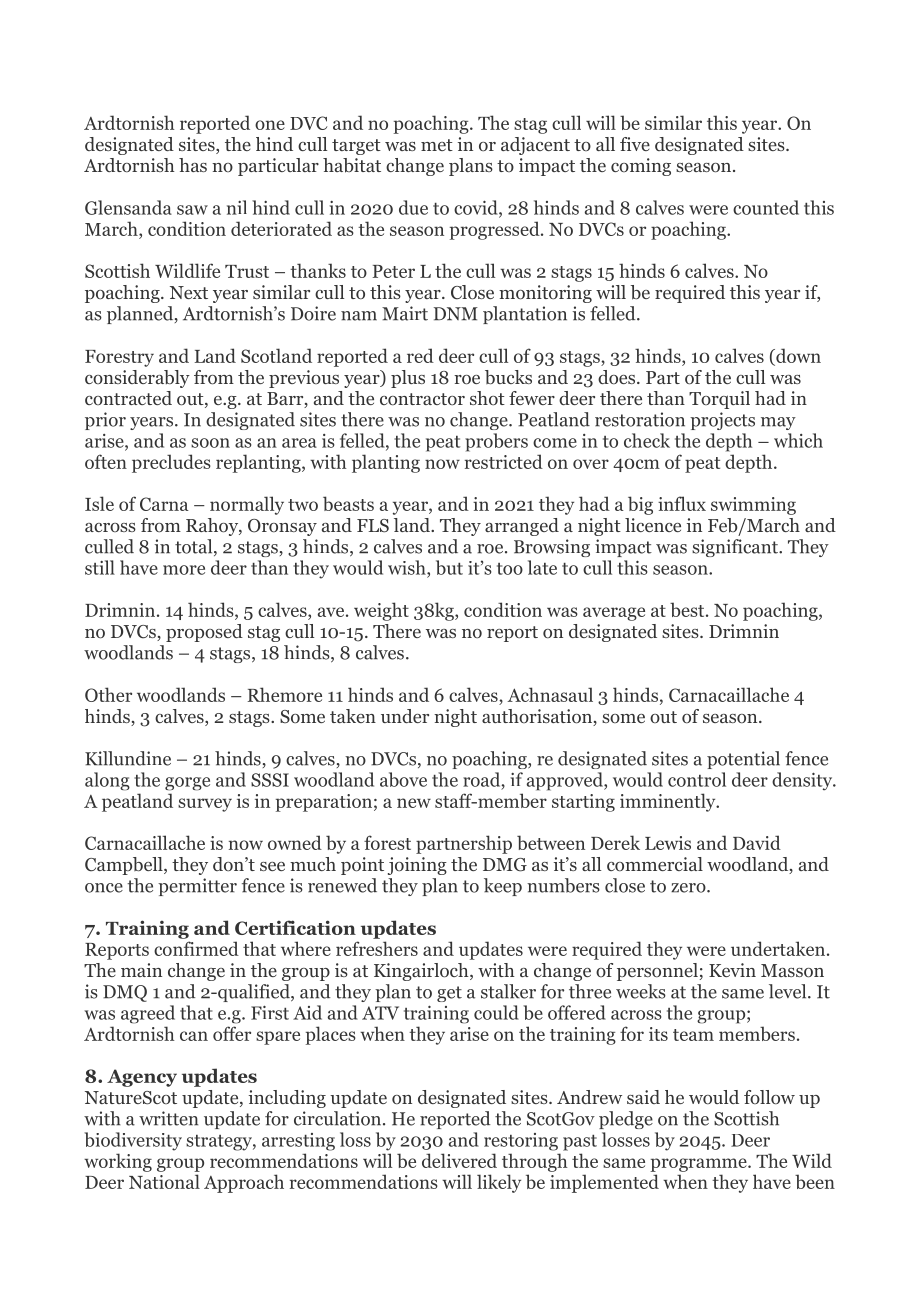 Image resolution: width=924 pixels, height=1308 pixels. What do you see at coordinates (503, 887) in the screenshot?
I see `keep` at bounding box center [503, 887].
